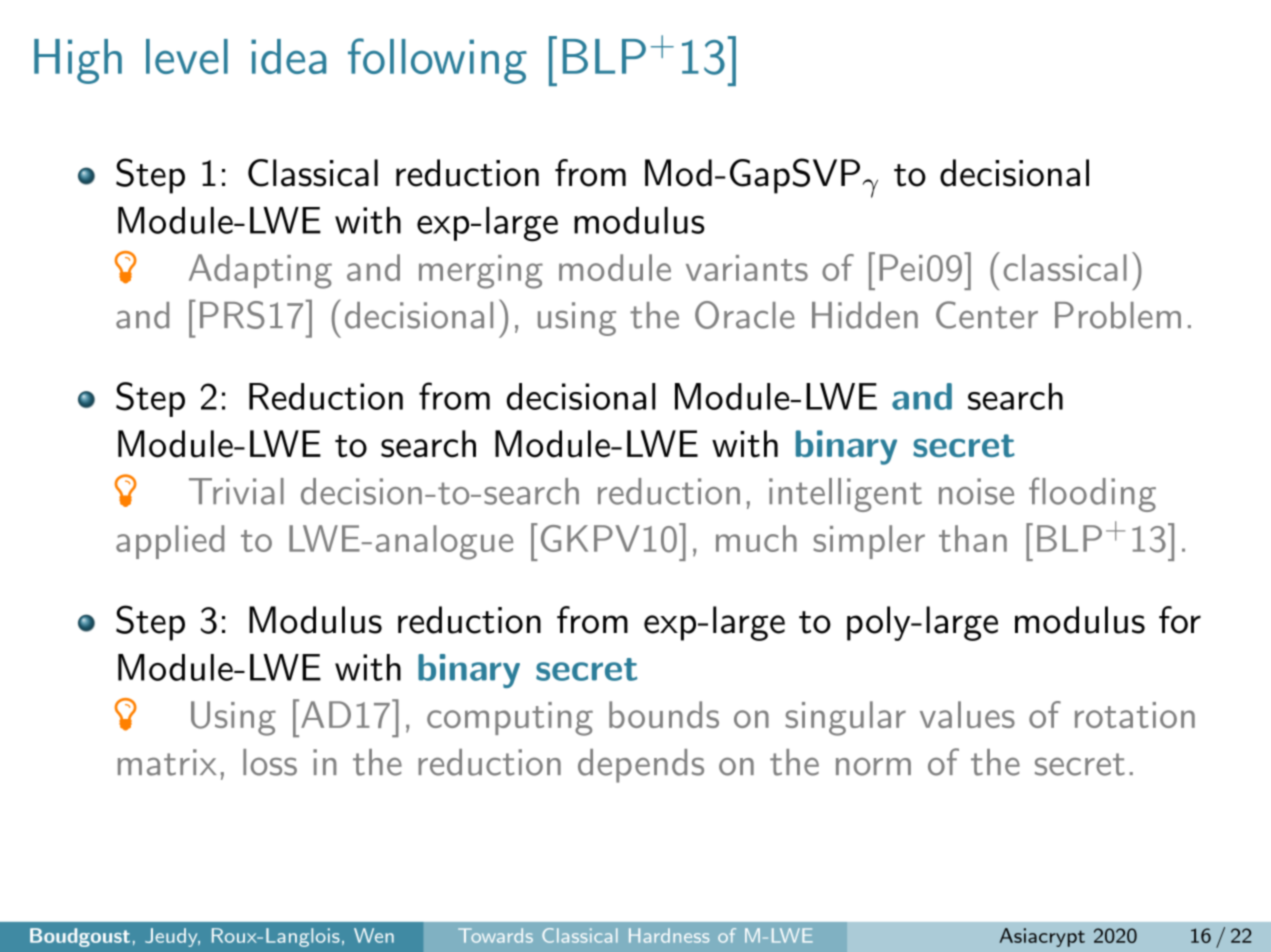 This document has height=952, width=1271. I want to click on bounds, so click(664, 714).
